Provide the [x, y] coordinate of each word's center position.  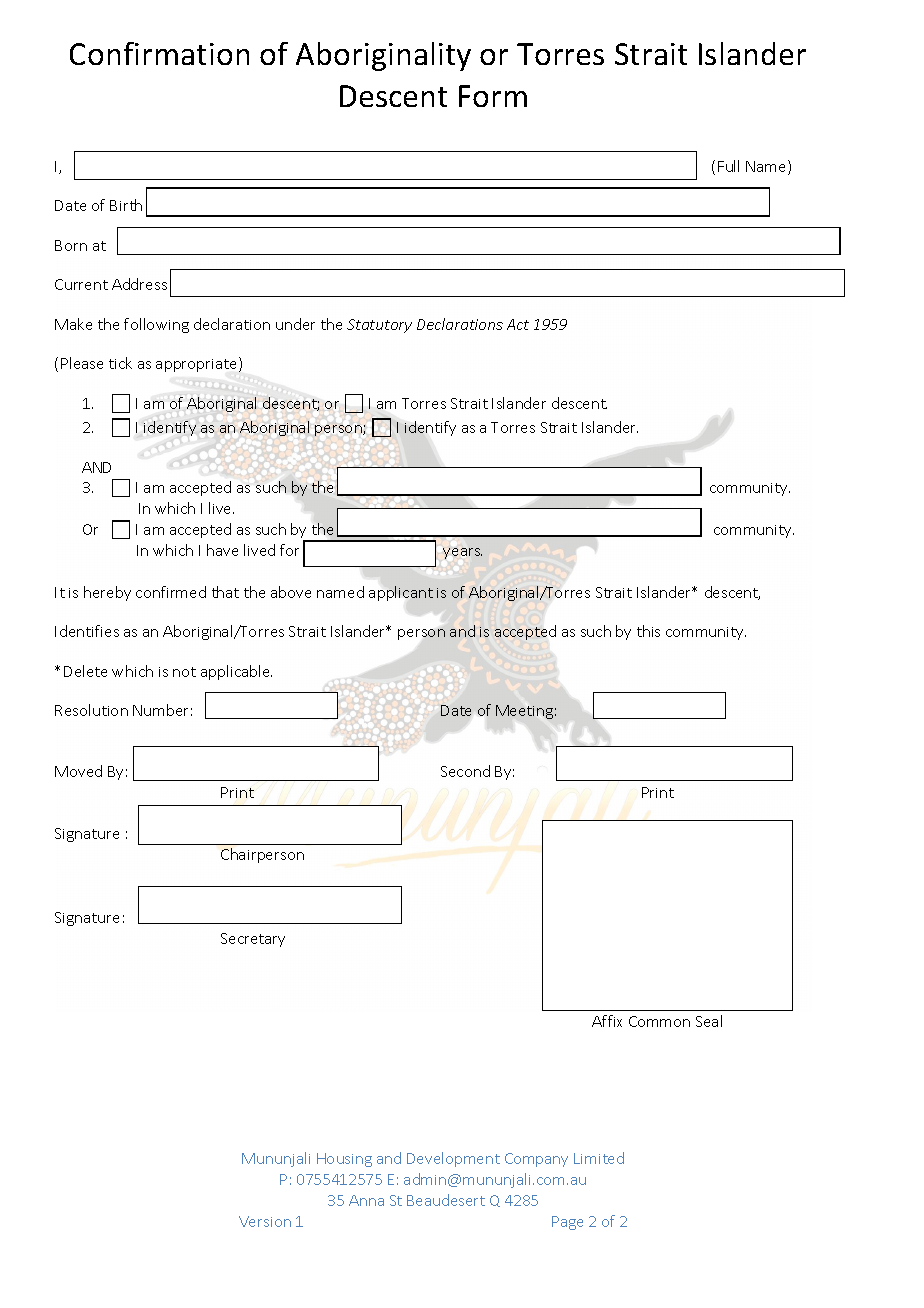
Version [265, 1221]
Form [493, 96]
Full [728, 166]
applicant [401, 593]
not [184, 672]
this [648, 631]
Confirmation [159, 53]
